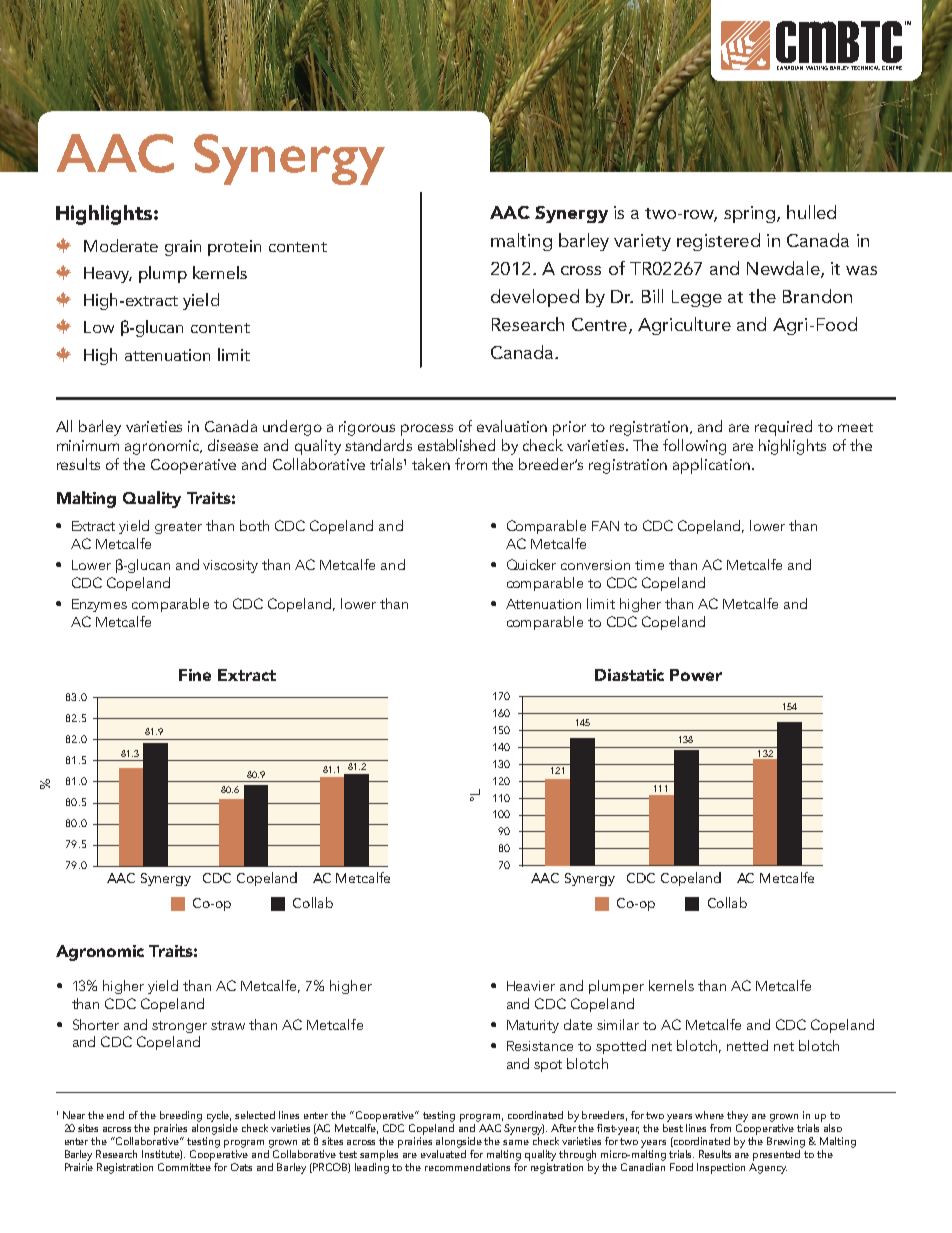  Describe the element at coordinates (162, 1155) in the page. I see `Institute` at that location.
